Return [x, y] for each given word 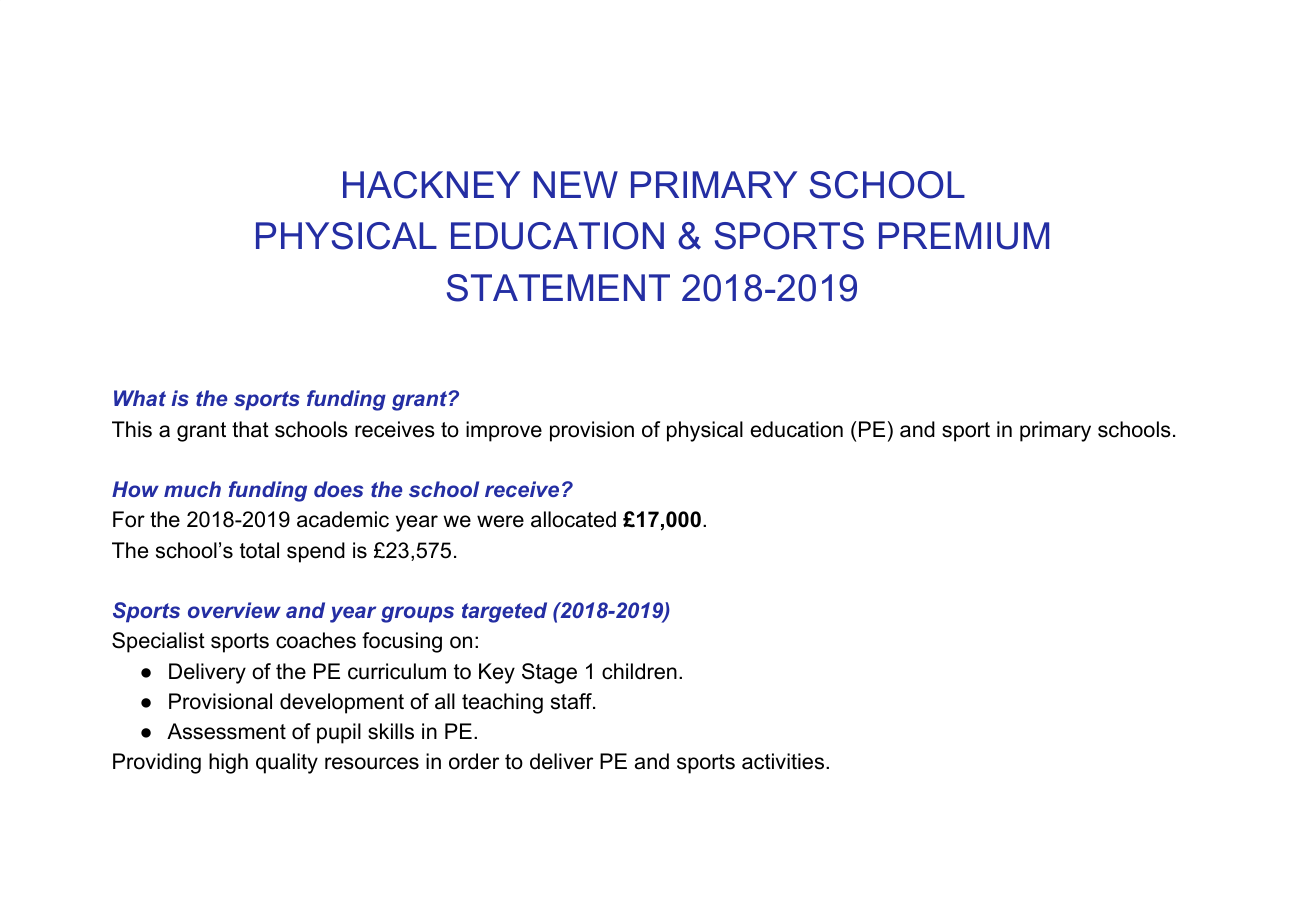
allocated [573, 519]
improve [504, 431]
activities [784, 761]
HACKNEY [431, 185]
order [474, 761]
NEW [576, 184]
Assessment [226, 731]
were [500, 521]
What [140, 398]
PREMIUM [964, 236]
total [259, 550]
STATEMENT [558, 288]
